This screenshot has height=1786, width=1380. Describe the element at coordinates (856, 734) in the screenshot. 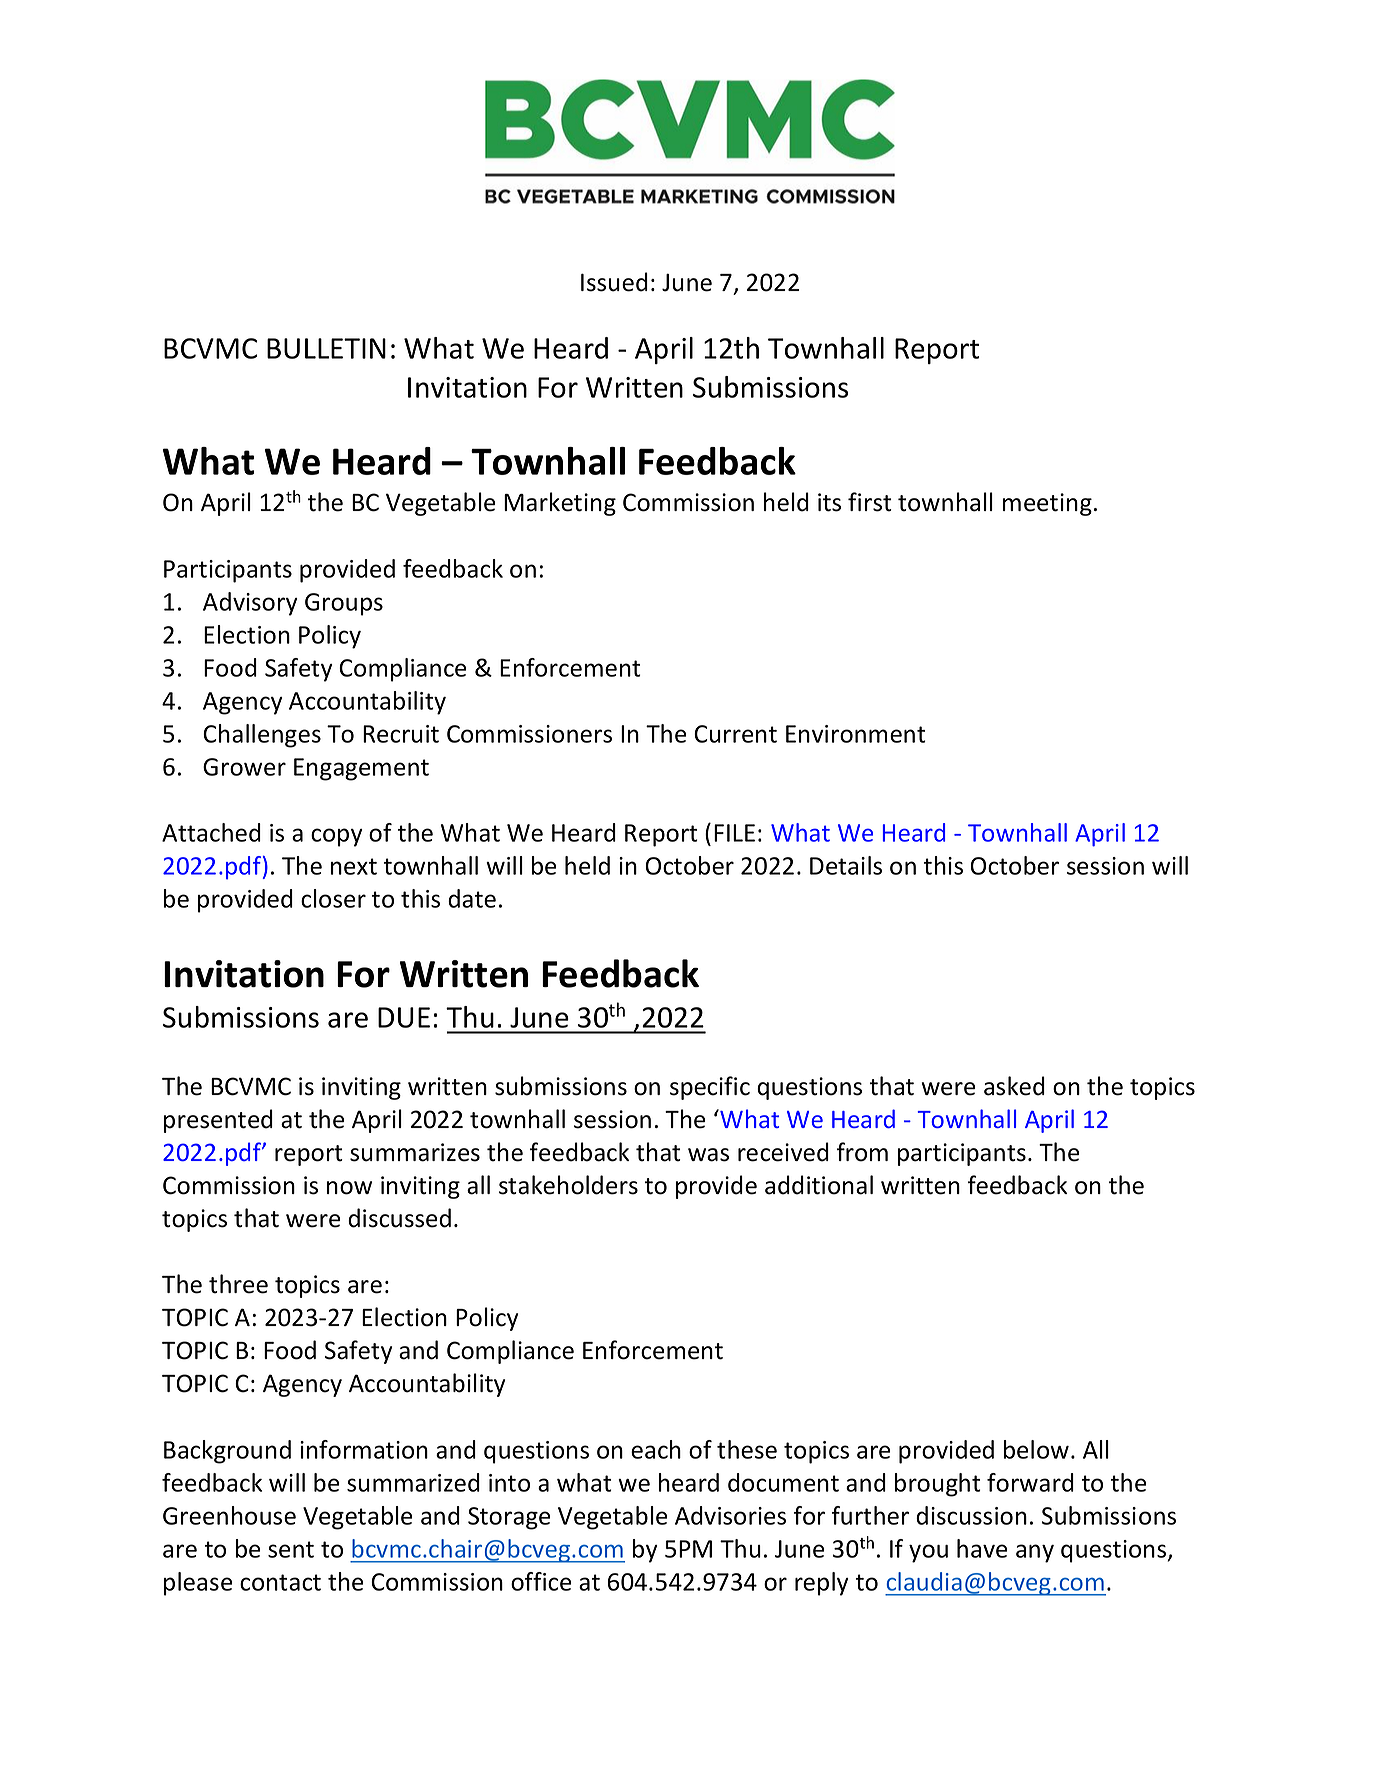

I see `Environment` at that location.
